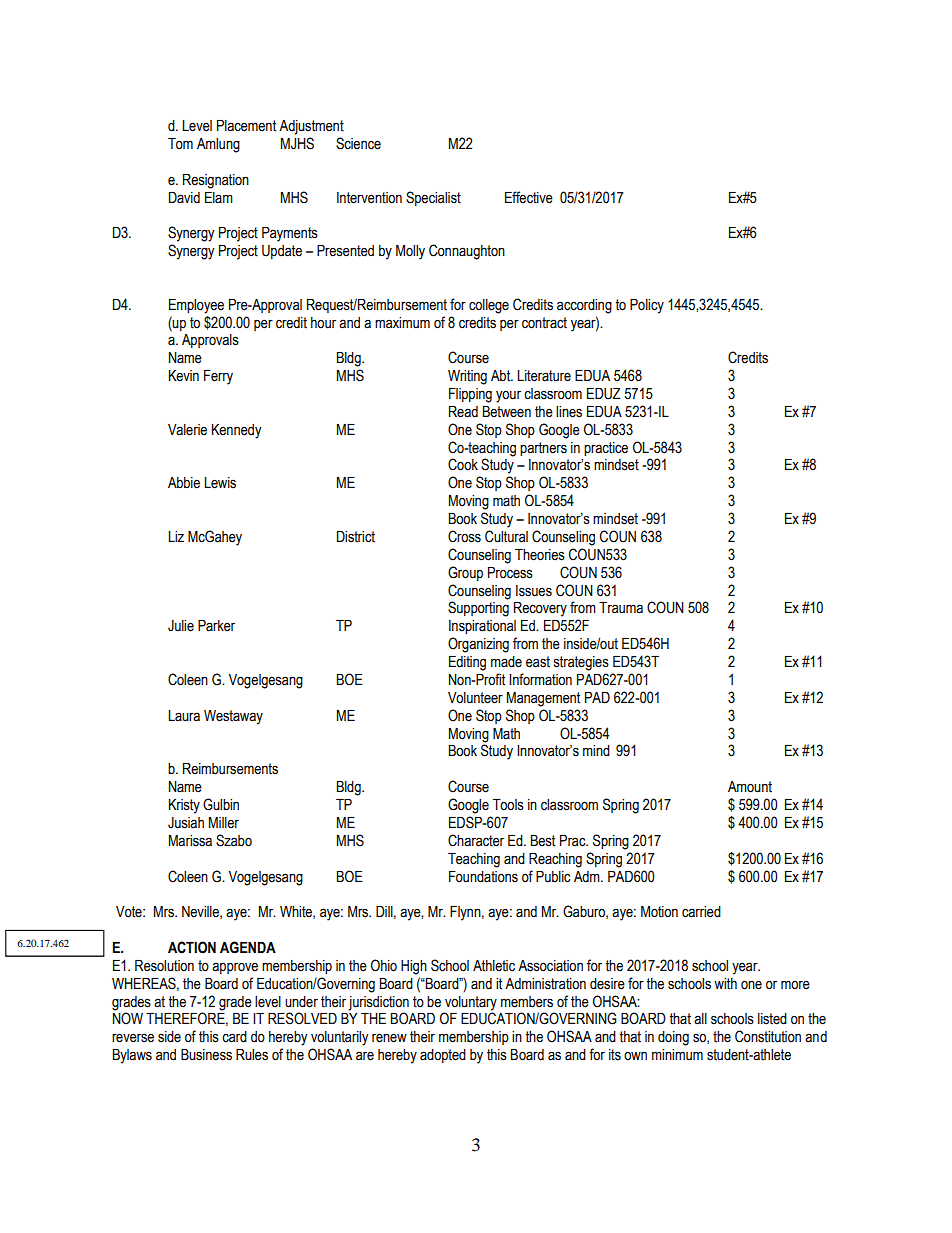  Describe the element at coordinates (433, 198) in the screenshot. I see `Specialist` at that location.
